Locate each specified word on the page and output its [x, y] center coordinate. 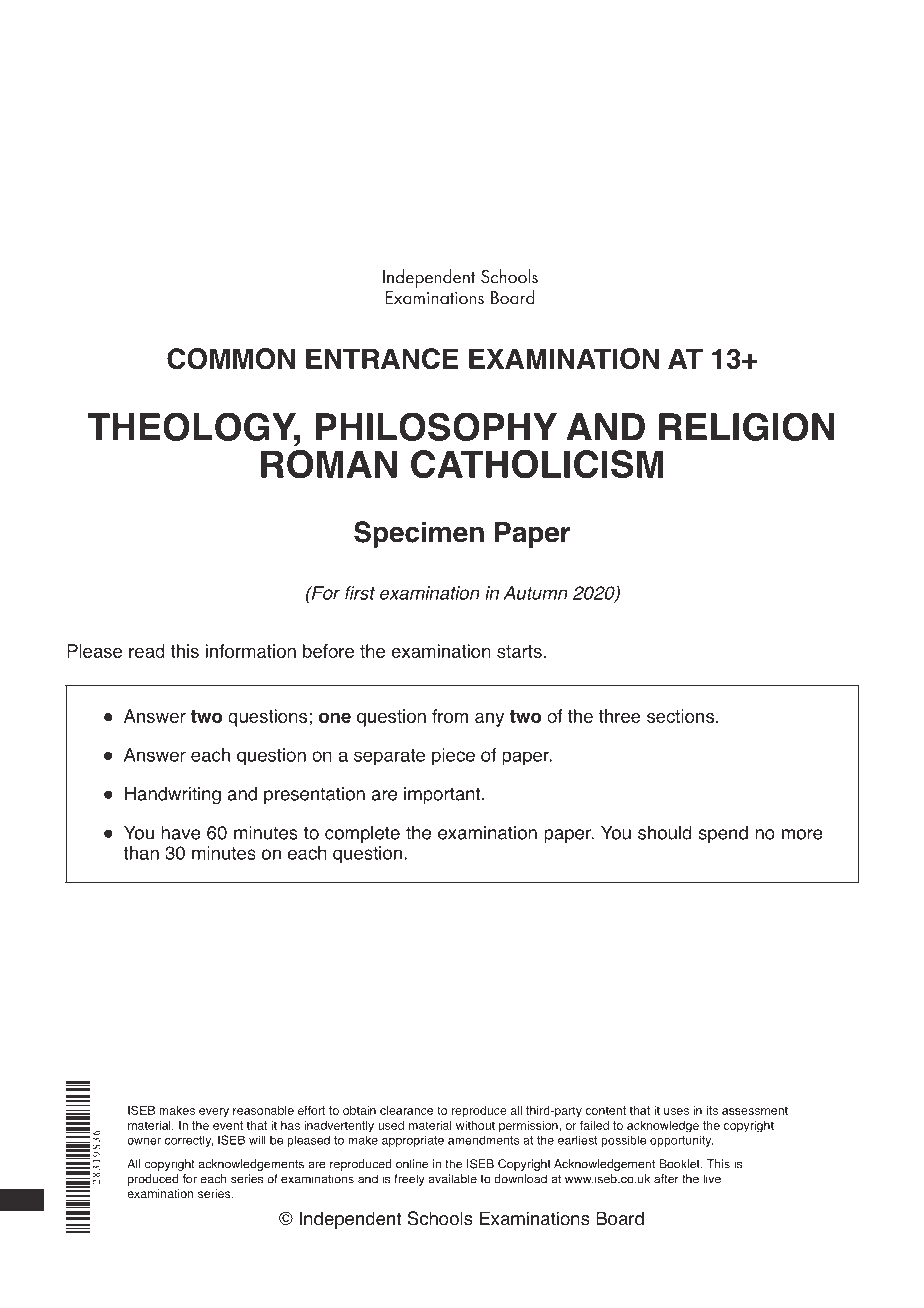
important [443, 795]
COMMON [231, 359]
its [712, 1110]
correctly [189, 1141]
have [181, 833]
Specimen [419, 534]
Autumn [535, 593]
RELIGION [747, 426]
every [214, 1113]
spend [723, 834]
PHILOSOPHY [436, 426]
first [360, 593]
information [251, 651]
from [450, 716]
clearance [406, 1110]
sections [682, 716]
